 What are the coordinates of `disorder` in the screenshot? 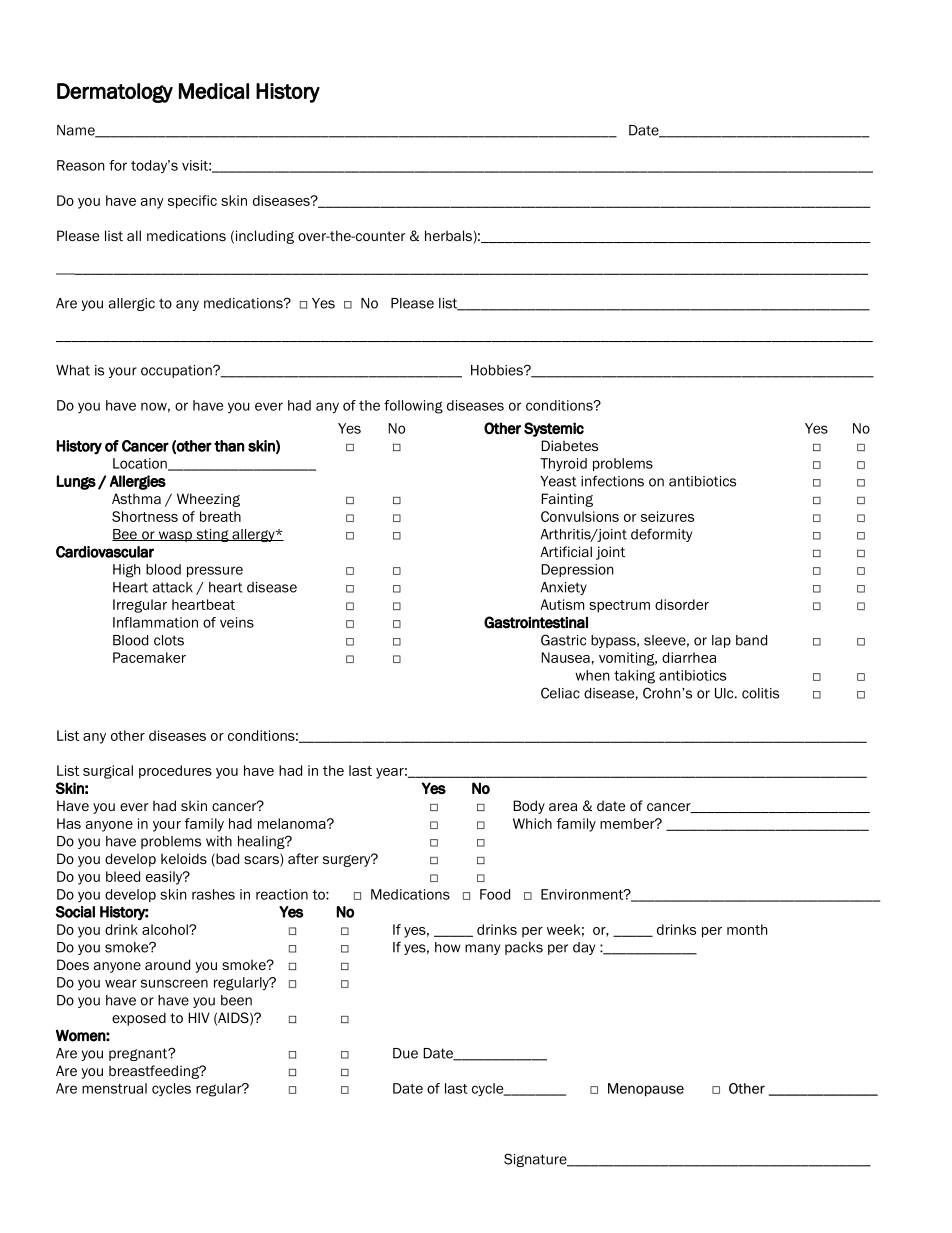 It's located at (682, 604).
